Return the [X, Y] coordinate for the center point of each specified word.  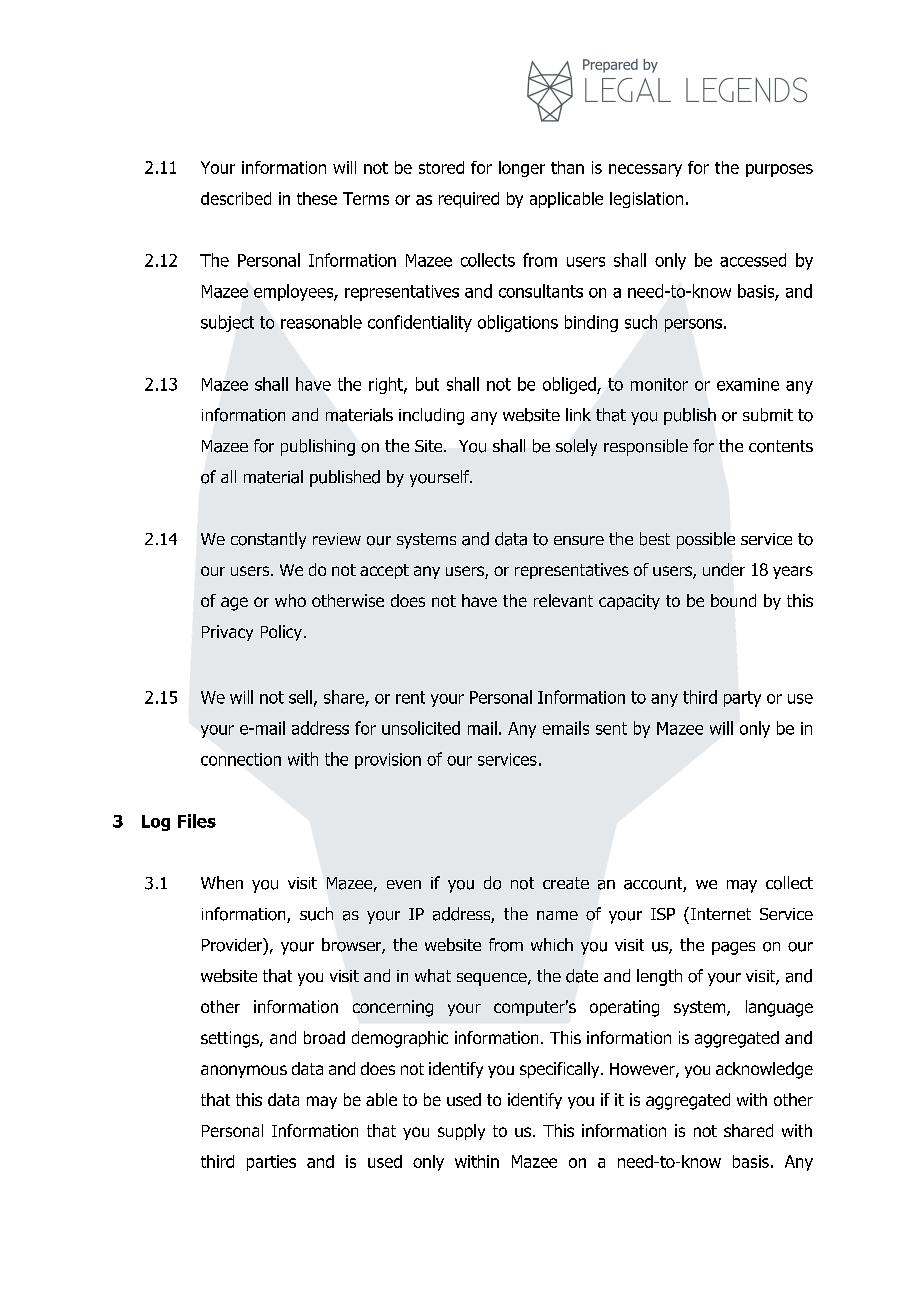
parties [271, 1163]
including [431, 416]
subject [227, 323]
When [222, 882]
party [742, 699]
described [236, 198]
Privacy [227, 633]
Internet [719, 913]
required [469, 200]
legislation [646, 200]
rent [410, 697]
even [404, 884]
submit [768, 415]
